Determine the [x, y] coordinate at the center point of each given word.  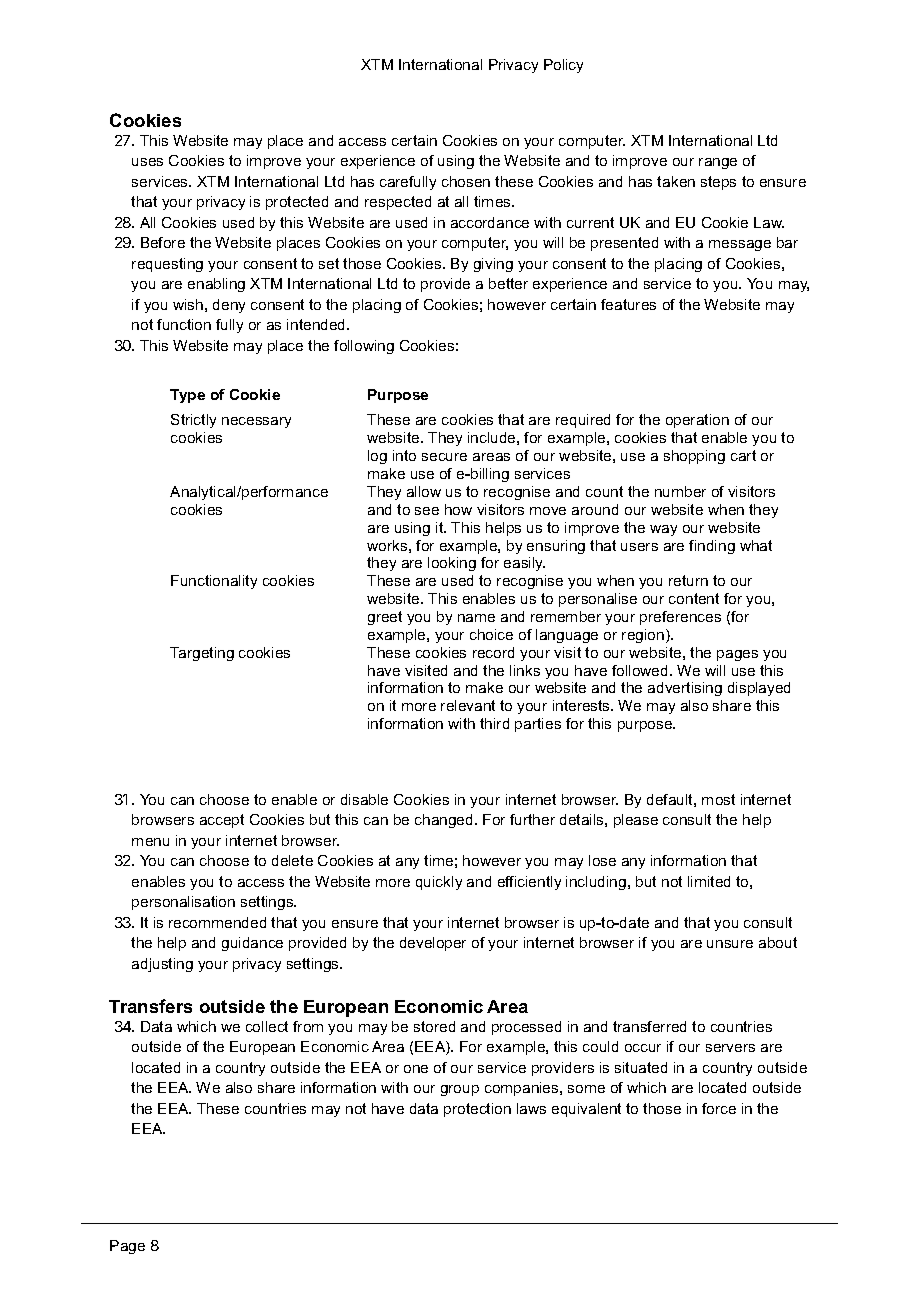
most [718, 799]
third [494, 723]
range [718, 163]
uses [147, 162]
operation [697, 421]
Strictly [193, 421]
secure [444, 457]
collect [267, 1026]
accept [222, 821]
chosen [466, 181]
